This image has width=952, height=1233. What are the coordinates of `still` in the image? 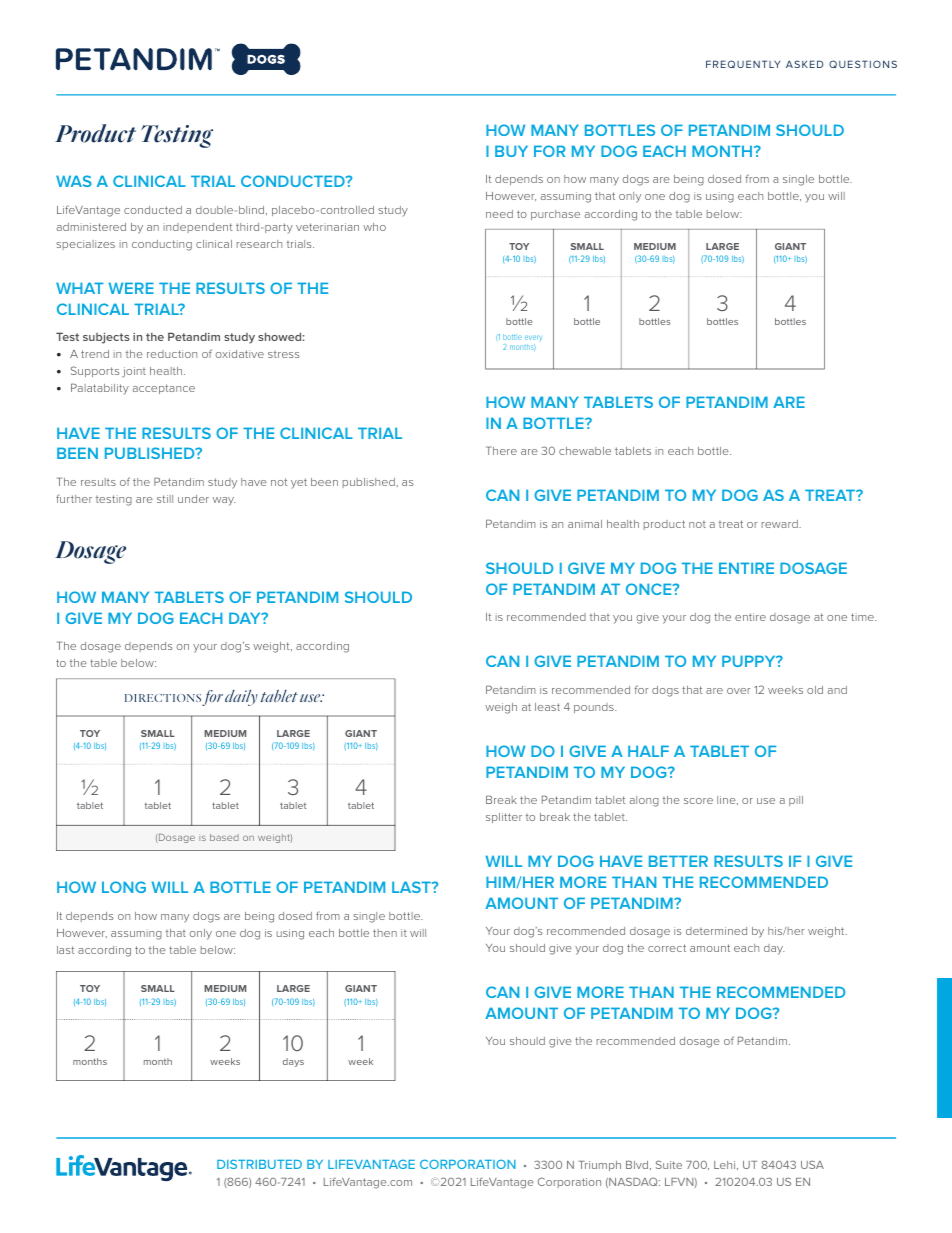 It's located at (165, 499).
